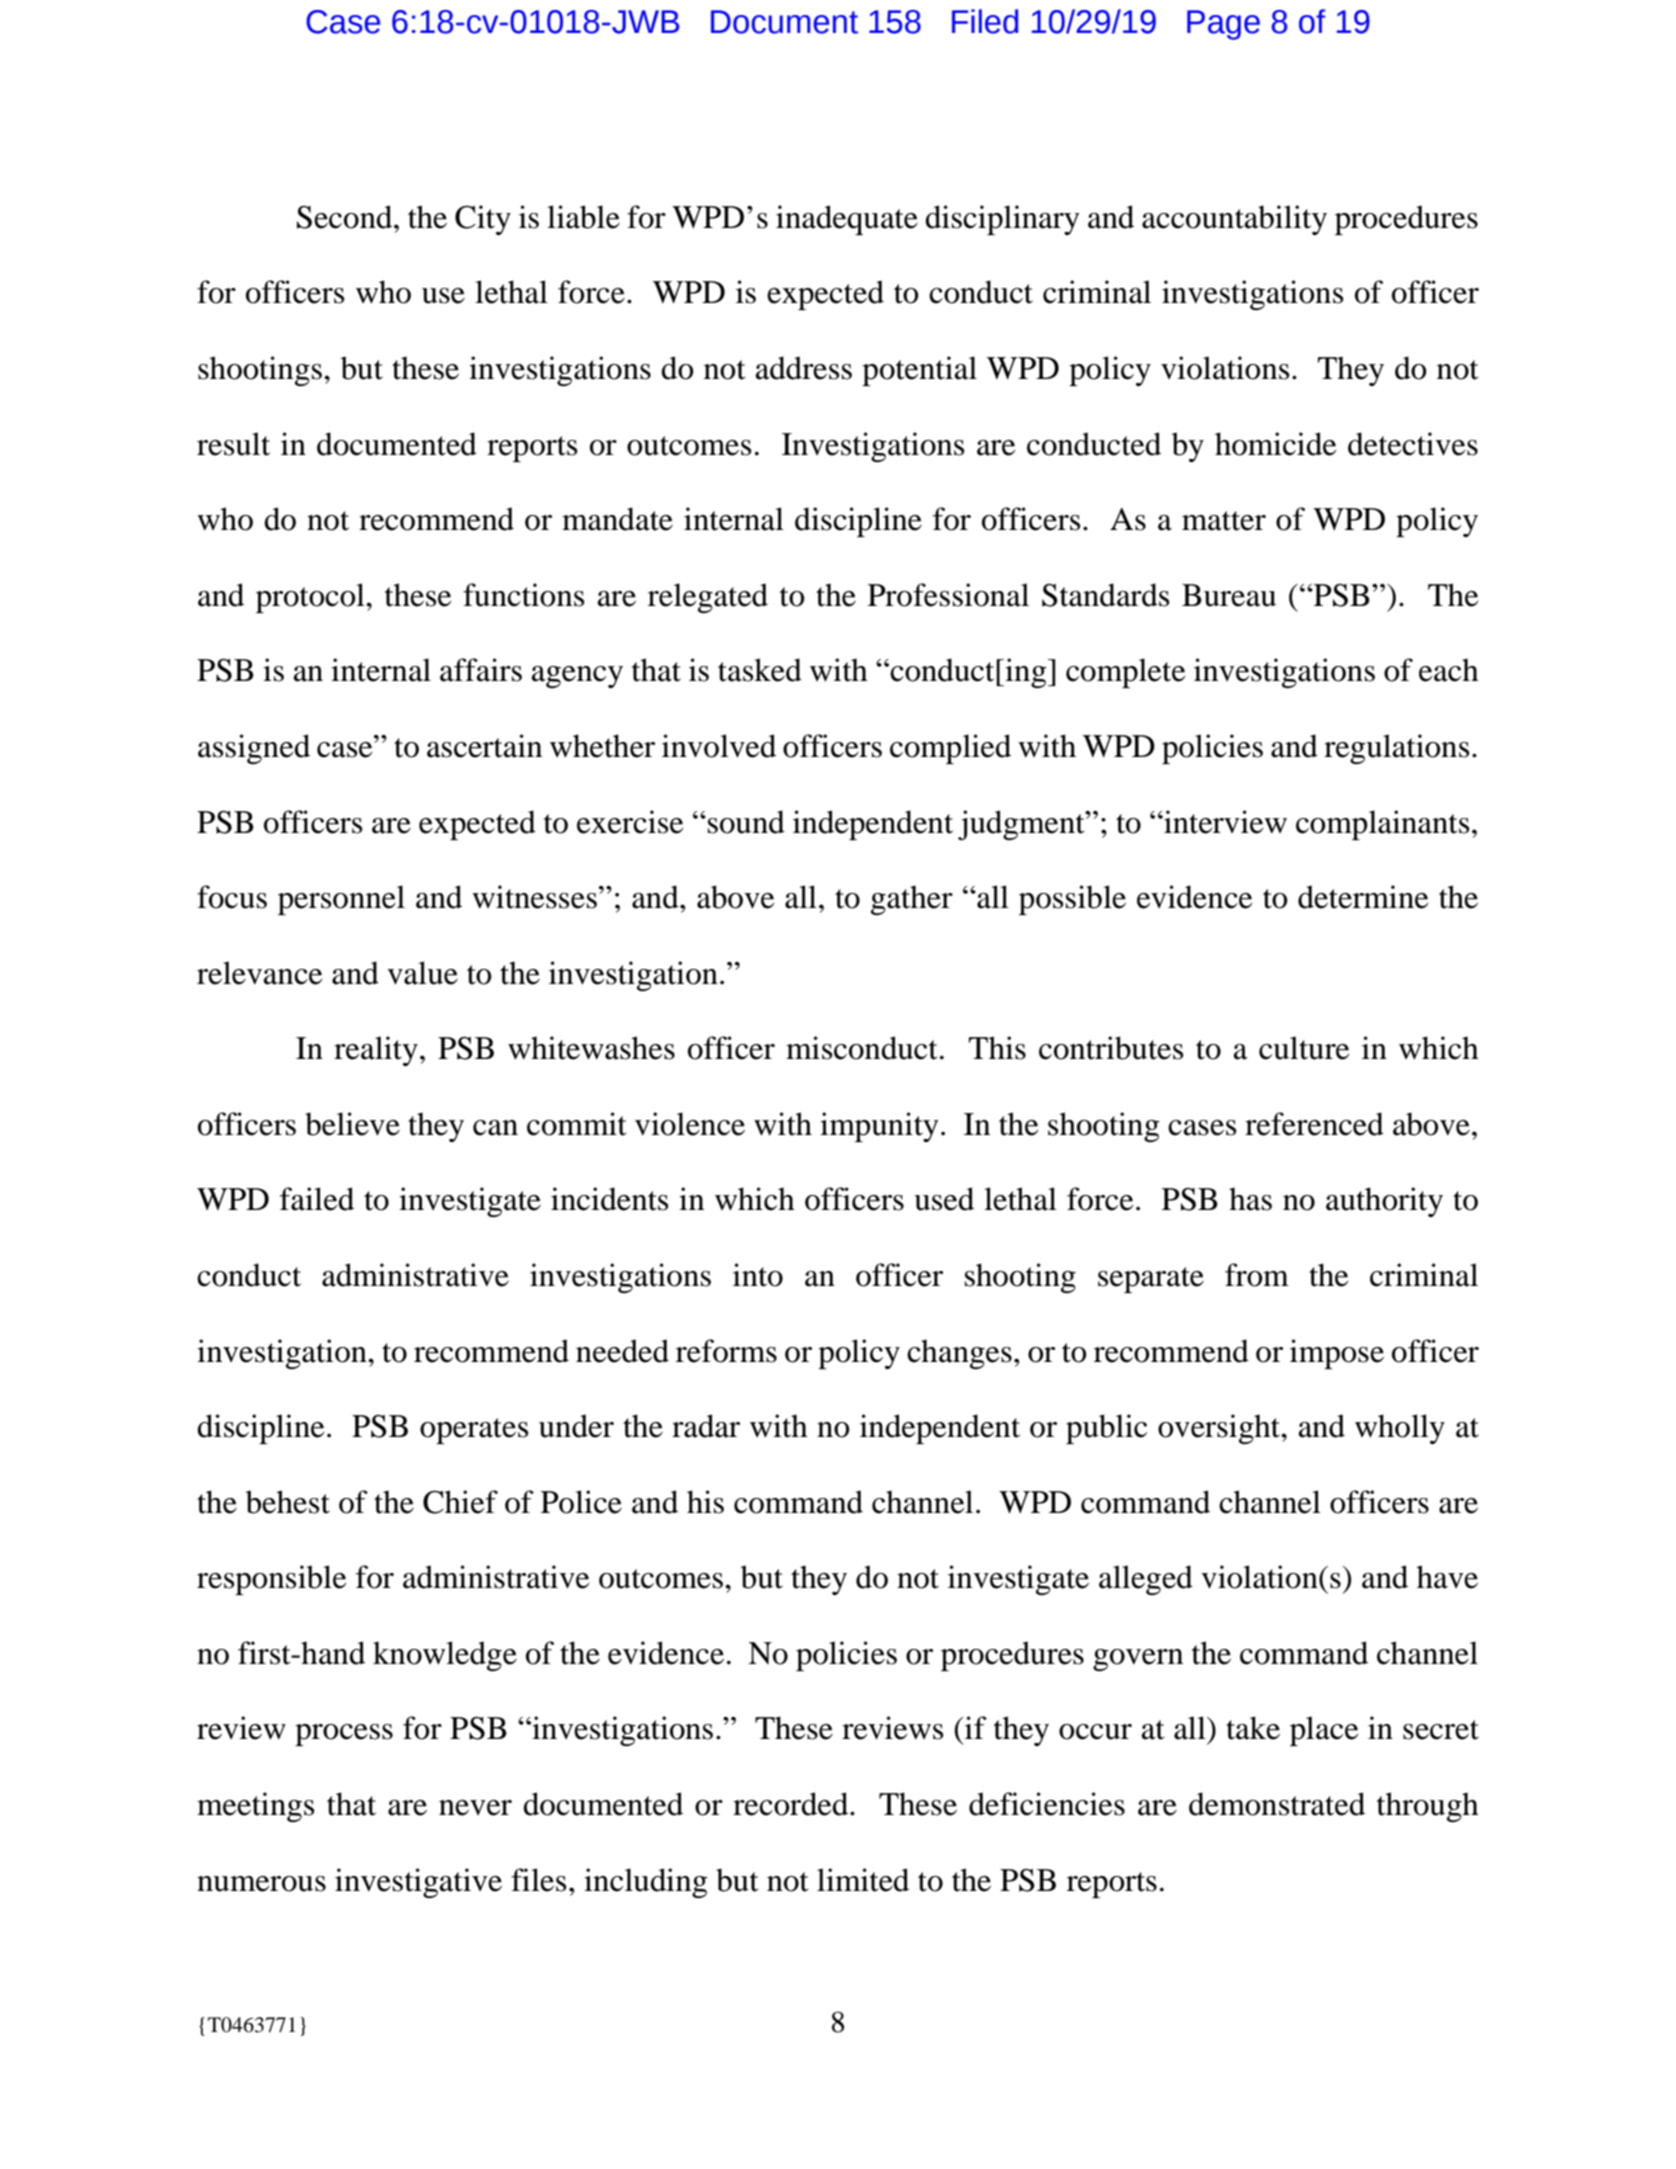  Describe the element at coordinates (1363, 897) in the screenshot. I see `determine` at that location.
